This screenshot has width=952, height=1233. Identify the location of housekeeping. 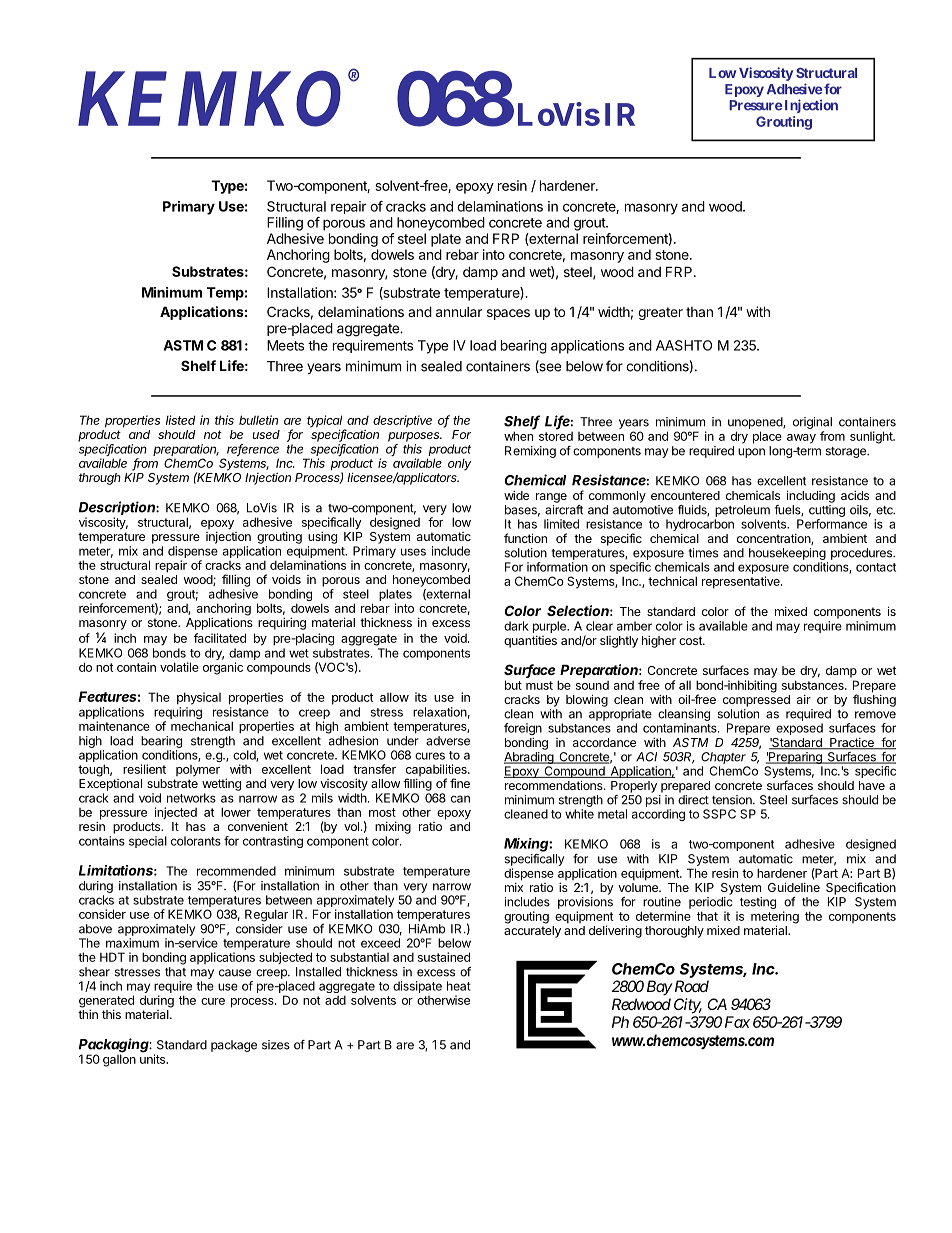
(787, 554).
